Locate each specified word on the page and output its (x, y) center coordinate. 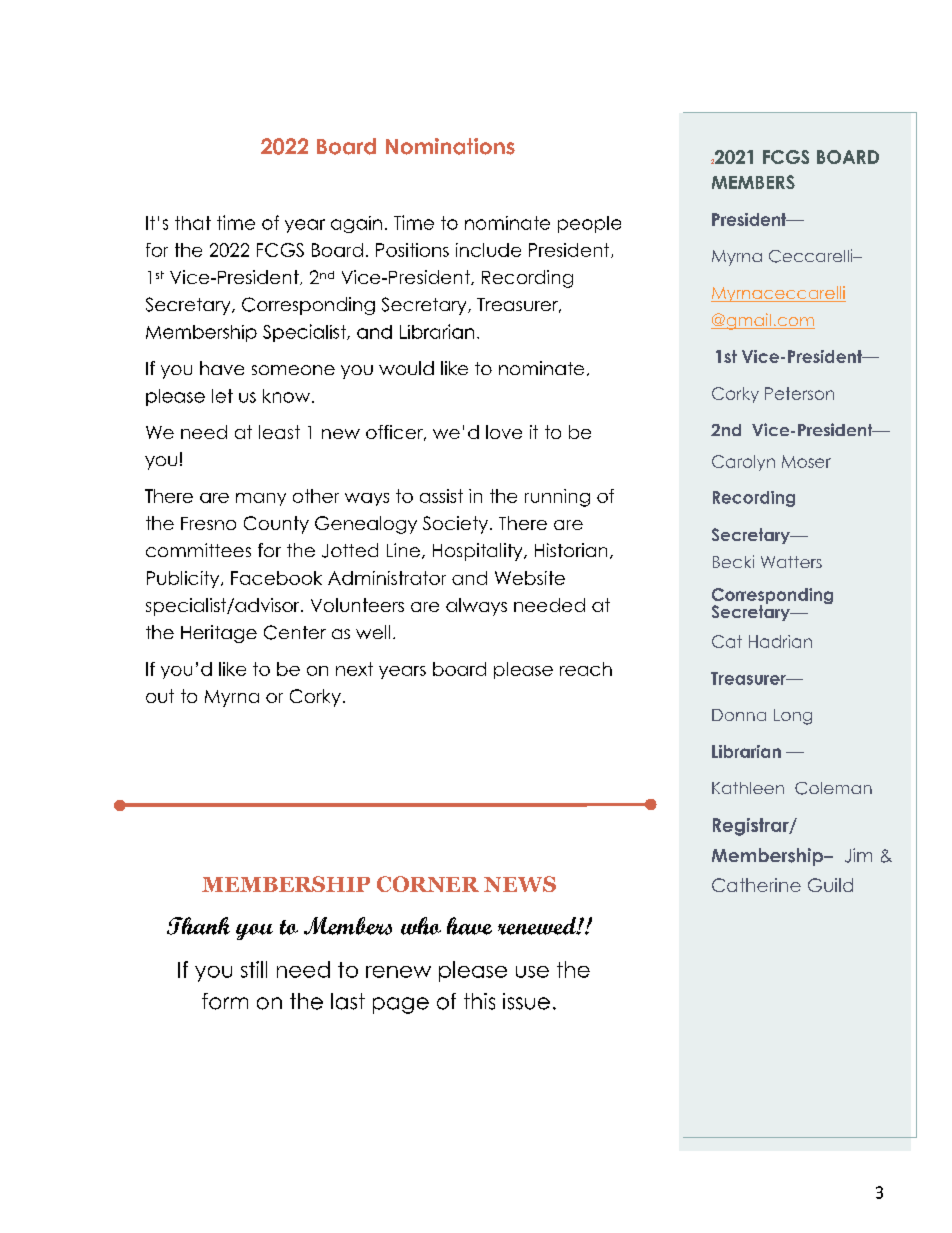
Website (530, 578)
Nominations (450, 146)
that (193, 223)
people (589, 224)
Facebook (276, 578)
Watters (791, 562)
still (254, 969)
